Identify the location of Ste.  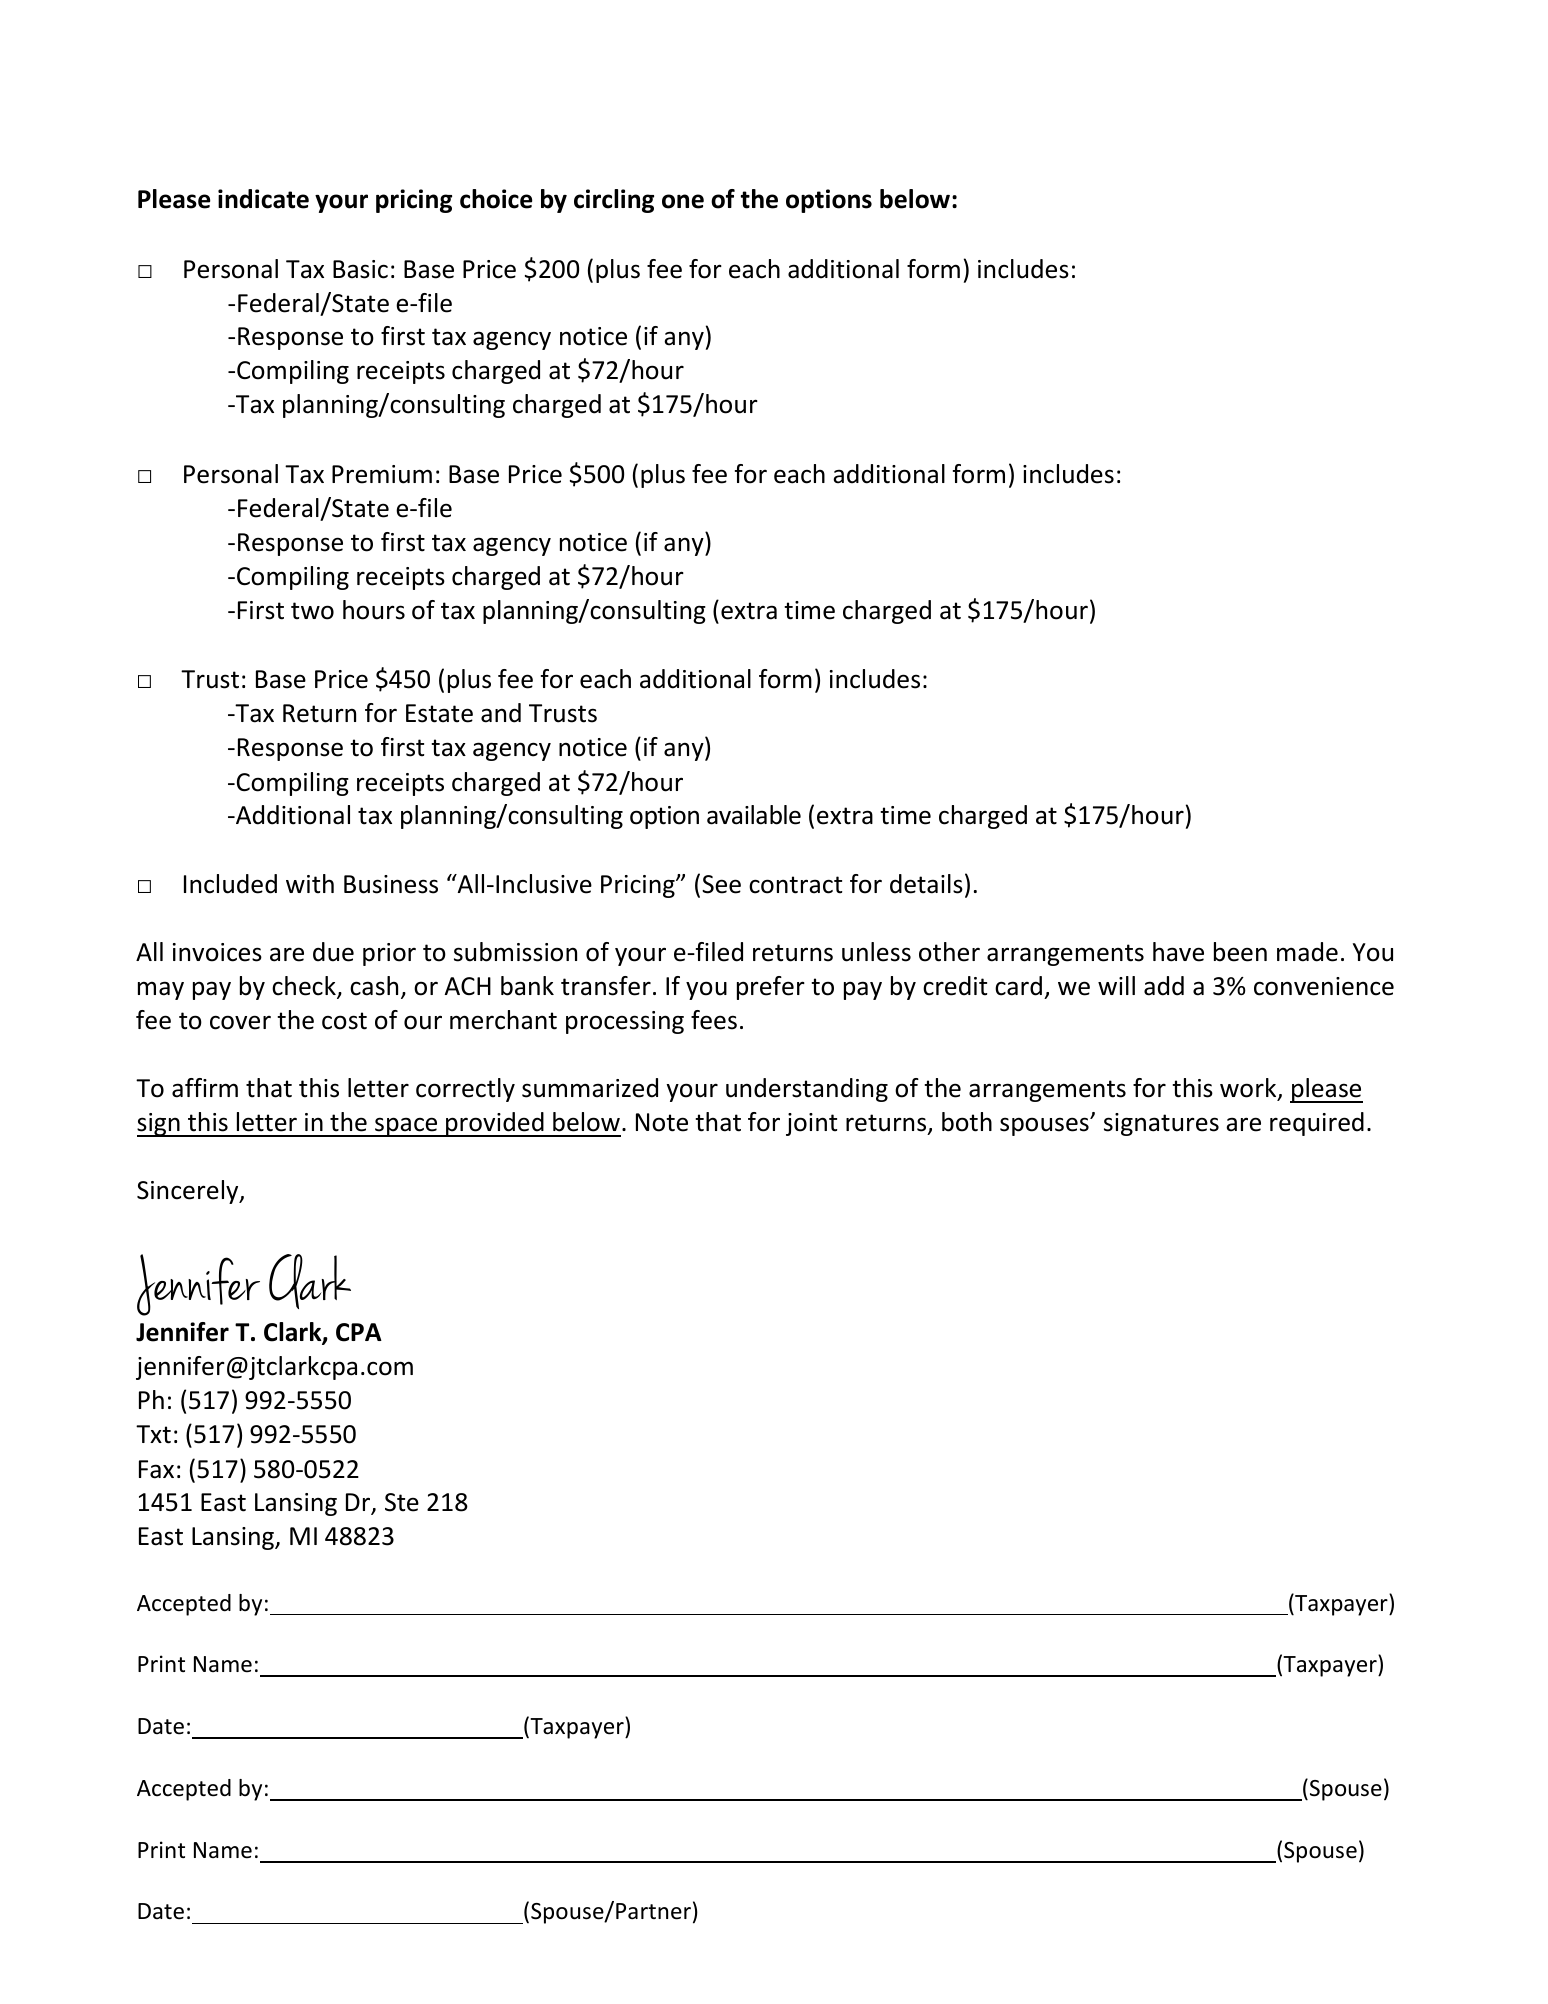
(402, 1502).
